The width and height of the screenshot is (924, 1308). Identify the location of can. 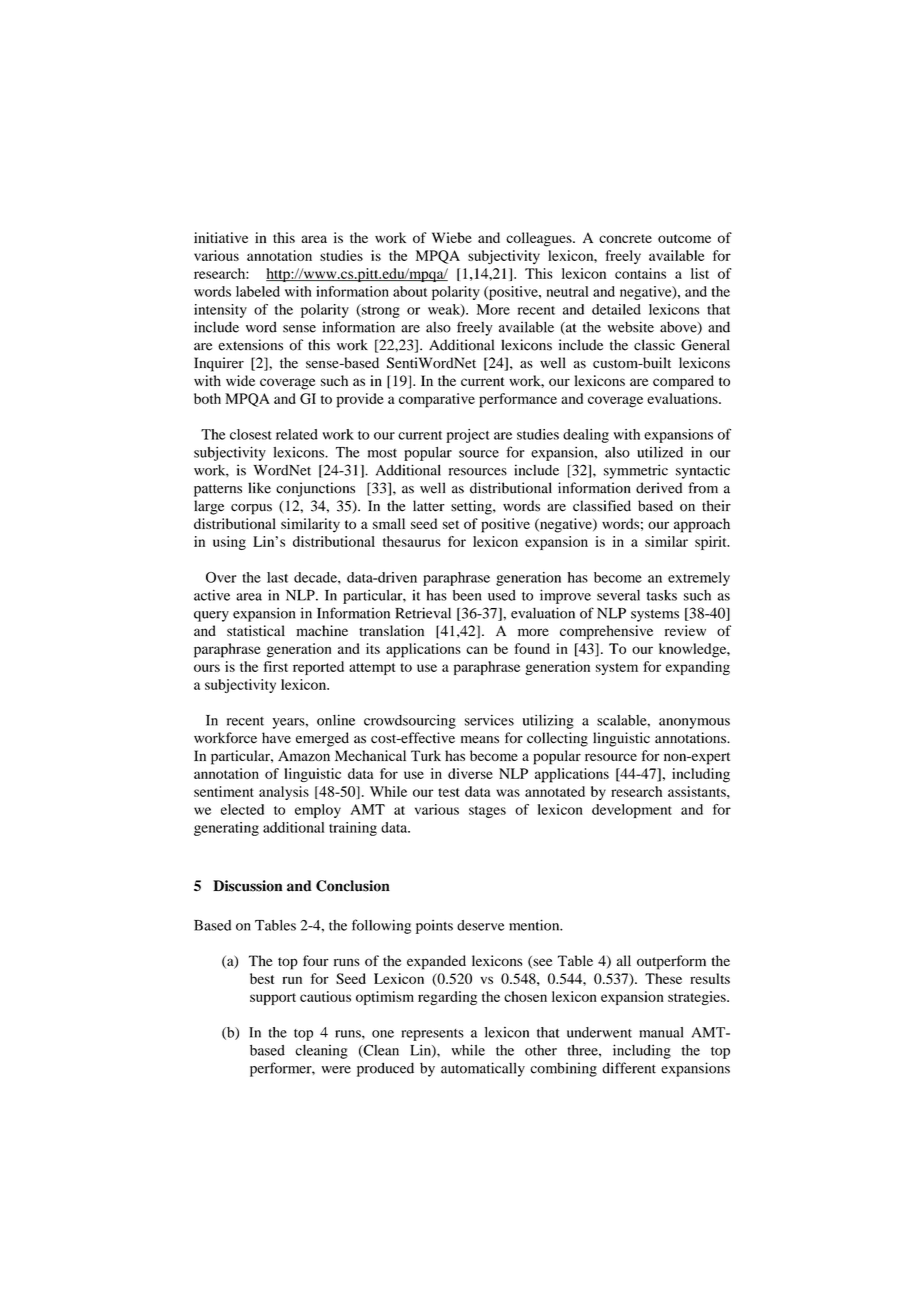
(477, 650).
